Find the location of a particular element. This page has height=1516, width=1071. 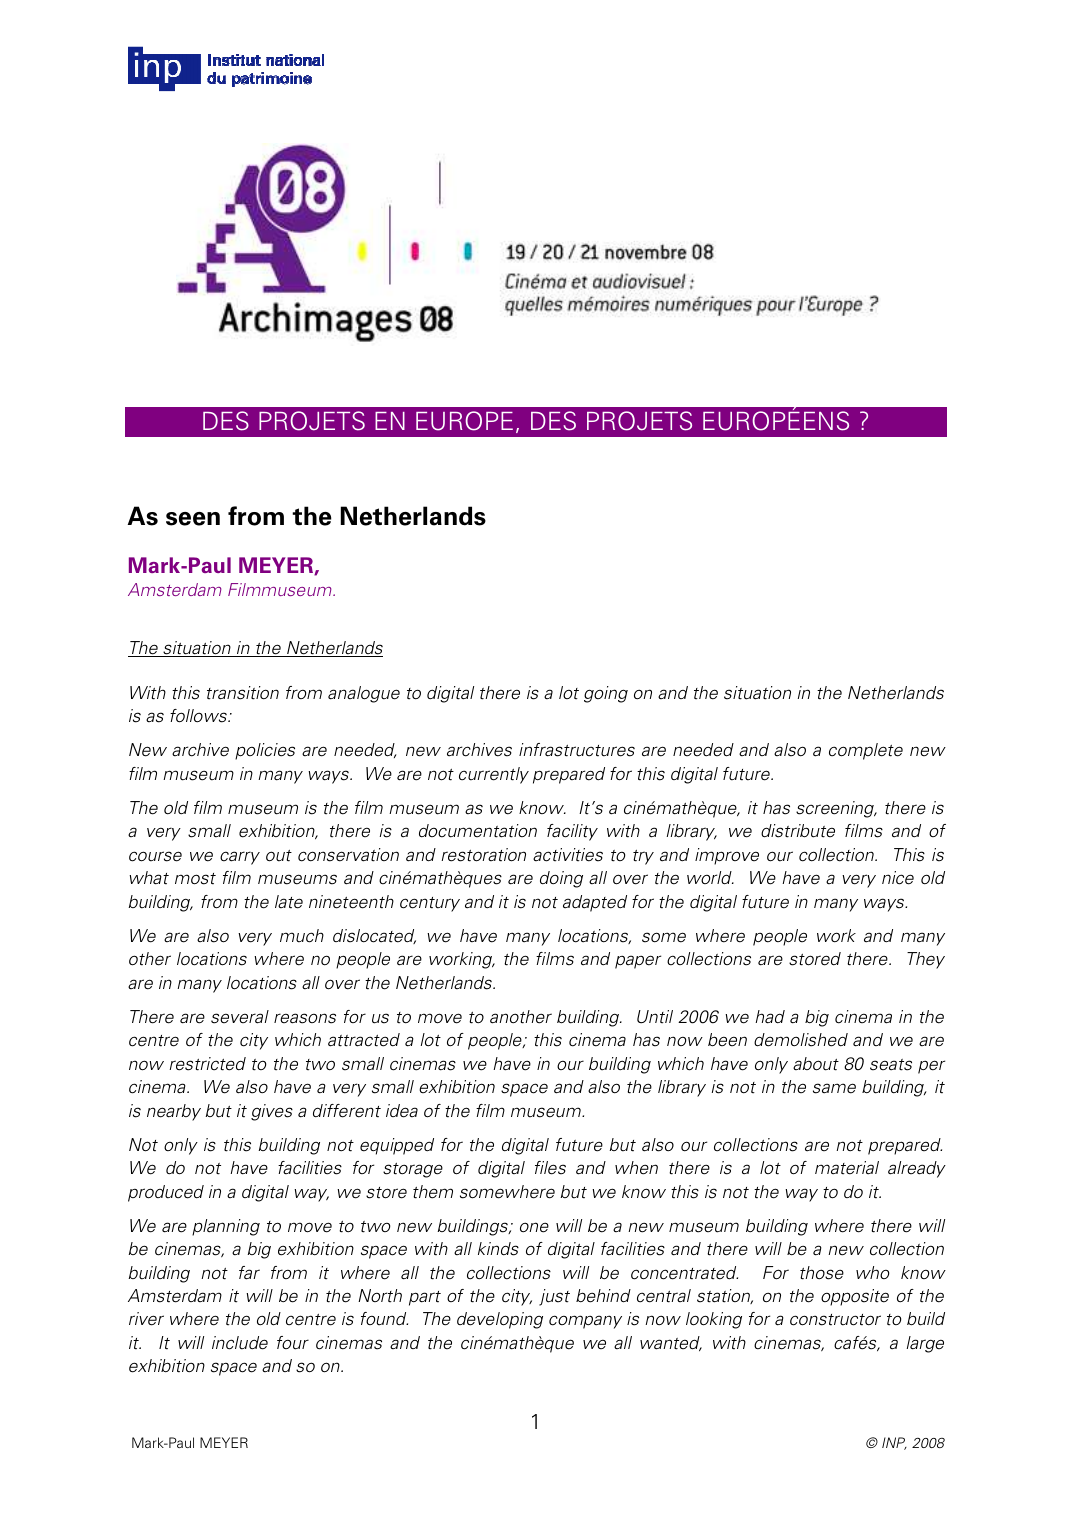

complete is located at coordinates (866, 751).
